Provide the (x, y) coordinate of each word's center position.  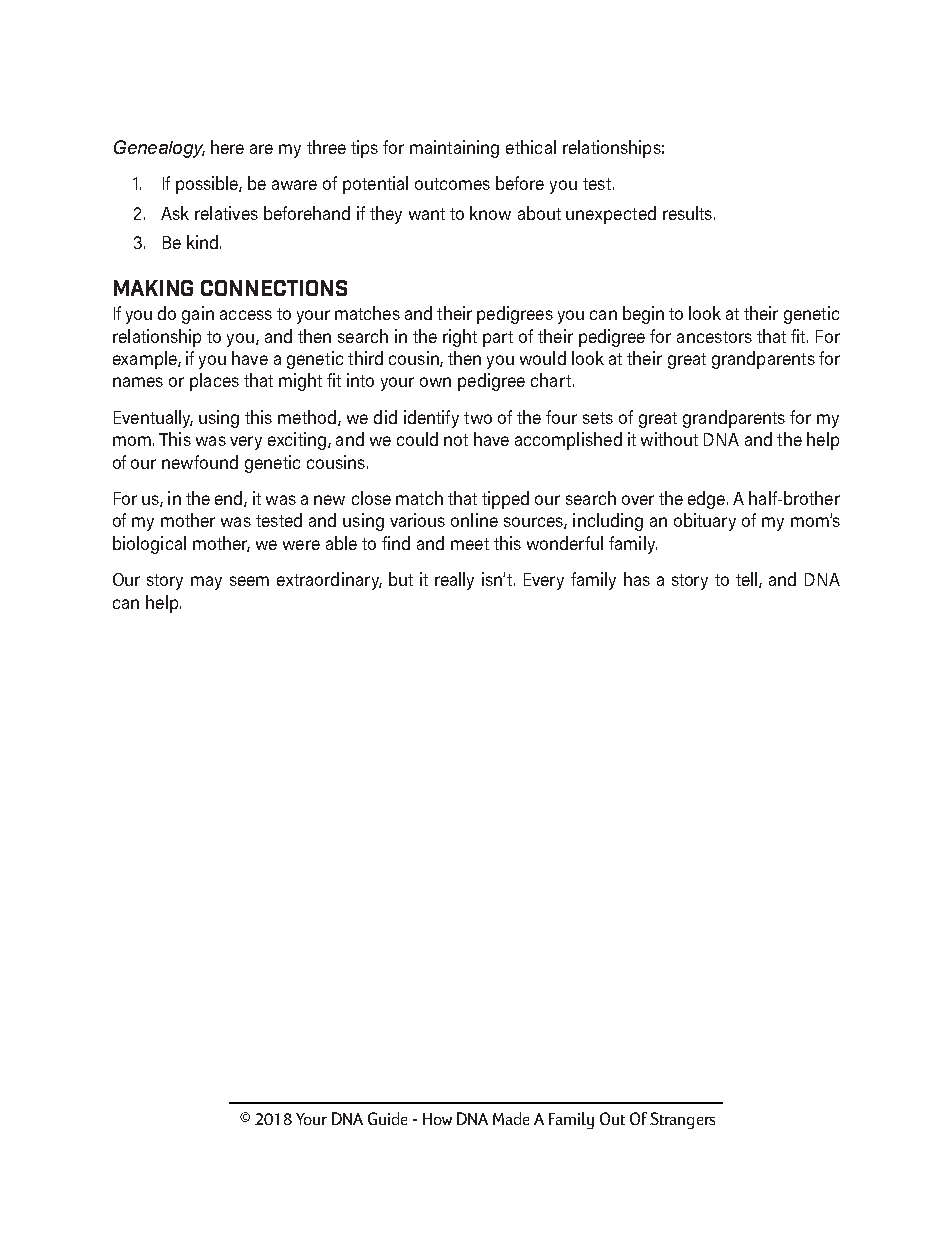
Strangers (682, 1120)
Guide (387, 1118)
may (206, 583)
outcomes (452, 184)
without (669, 439)
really (454, 581)
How (437, 1119)
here (227, 147)
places (214, 382)
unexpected (611, 215)
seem (249, 581)
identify (431, 419)
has (637, 579)
